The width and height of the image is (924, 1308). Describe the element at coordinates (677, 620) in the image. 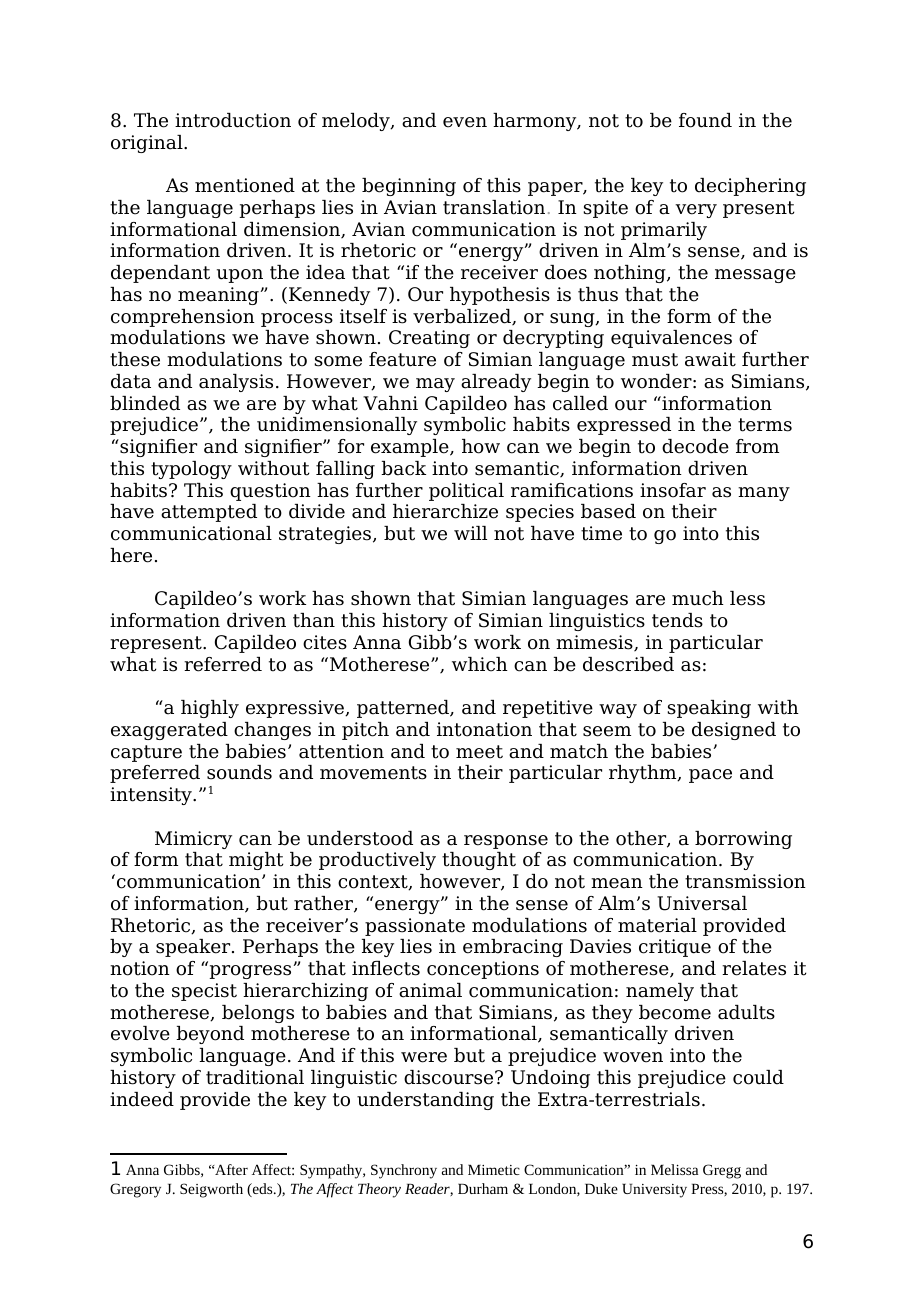

I see `tends` at that location.
